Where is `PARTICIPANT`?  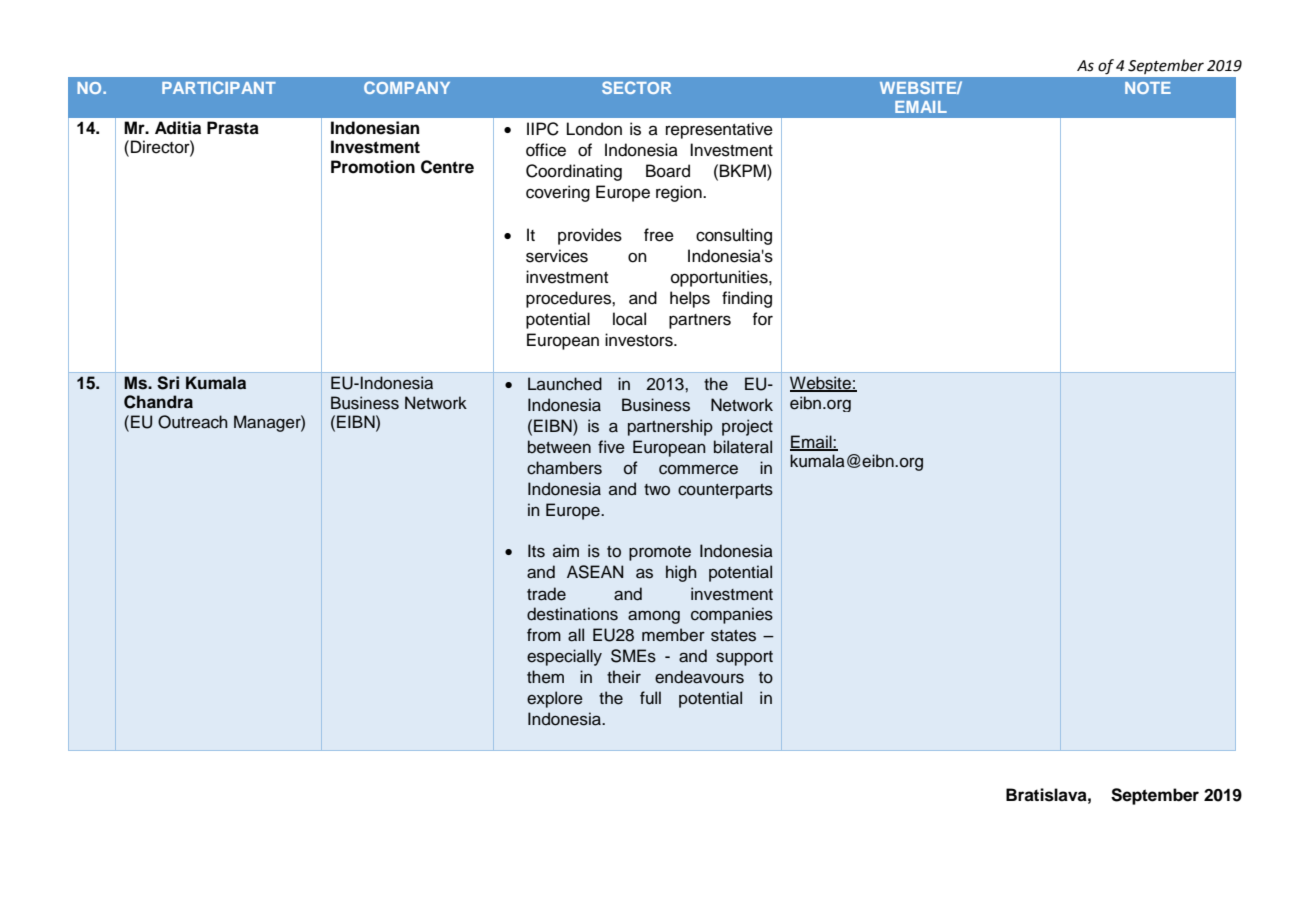
PARTICIPANT is located at coordinates (219, 87).
